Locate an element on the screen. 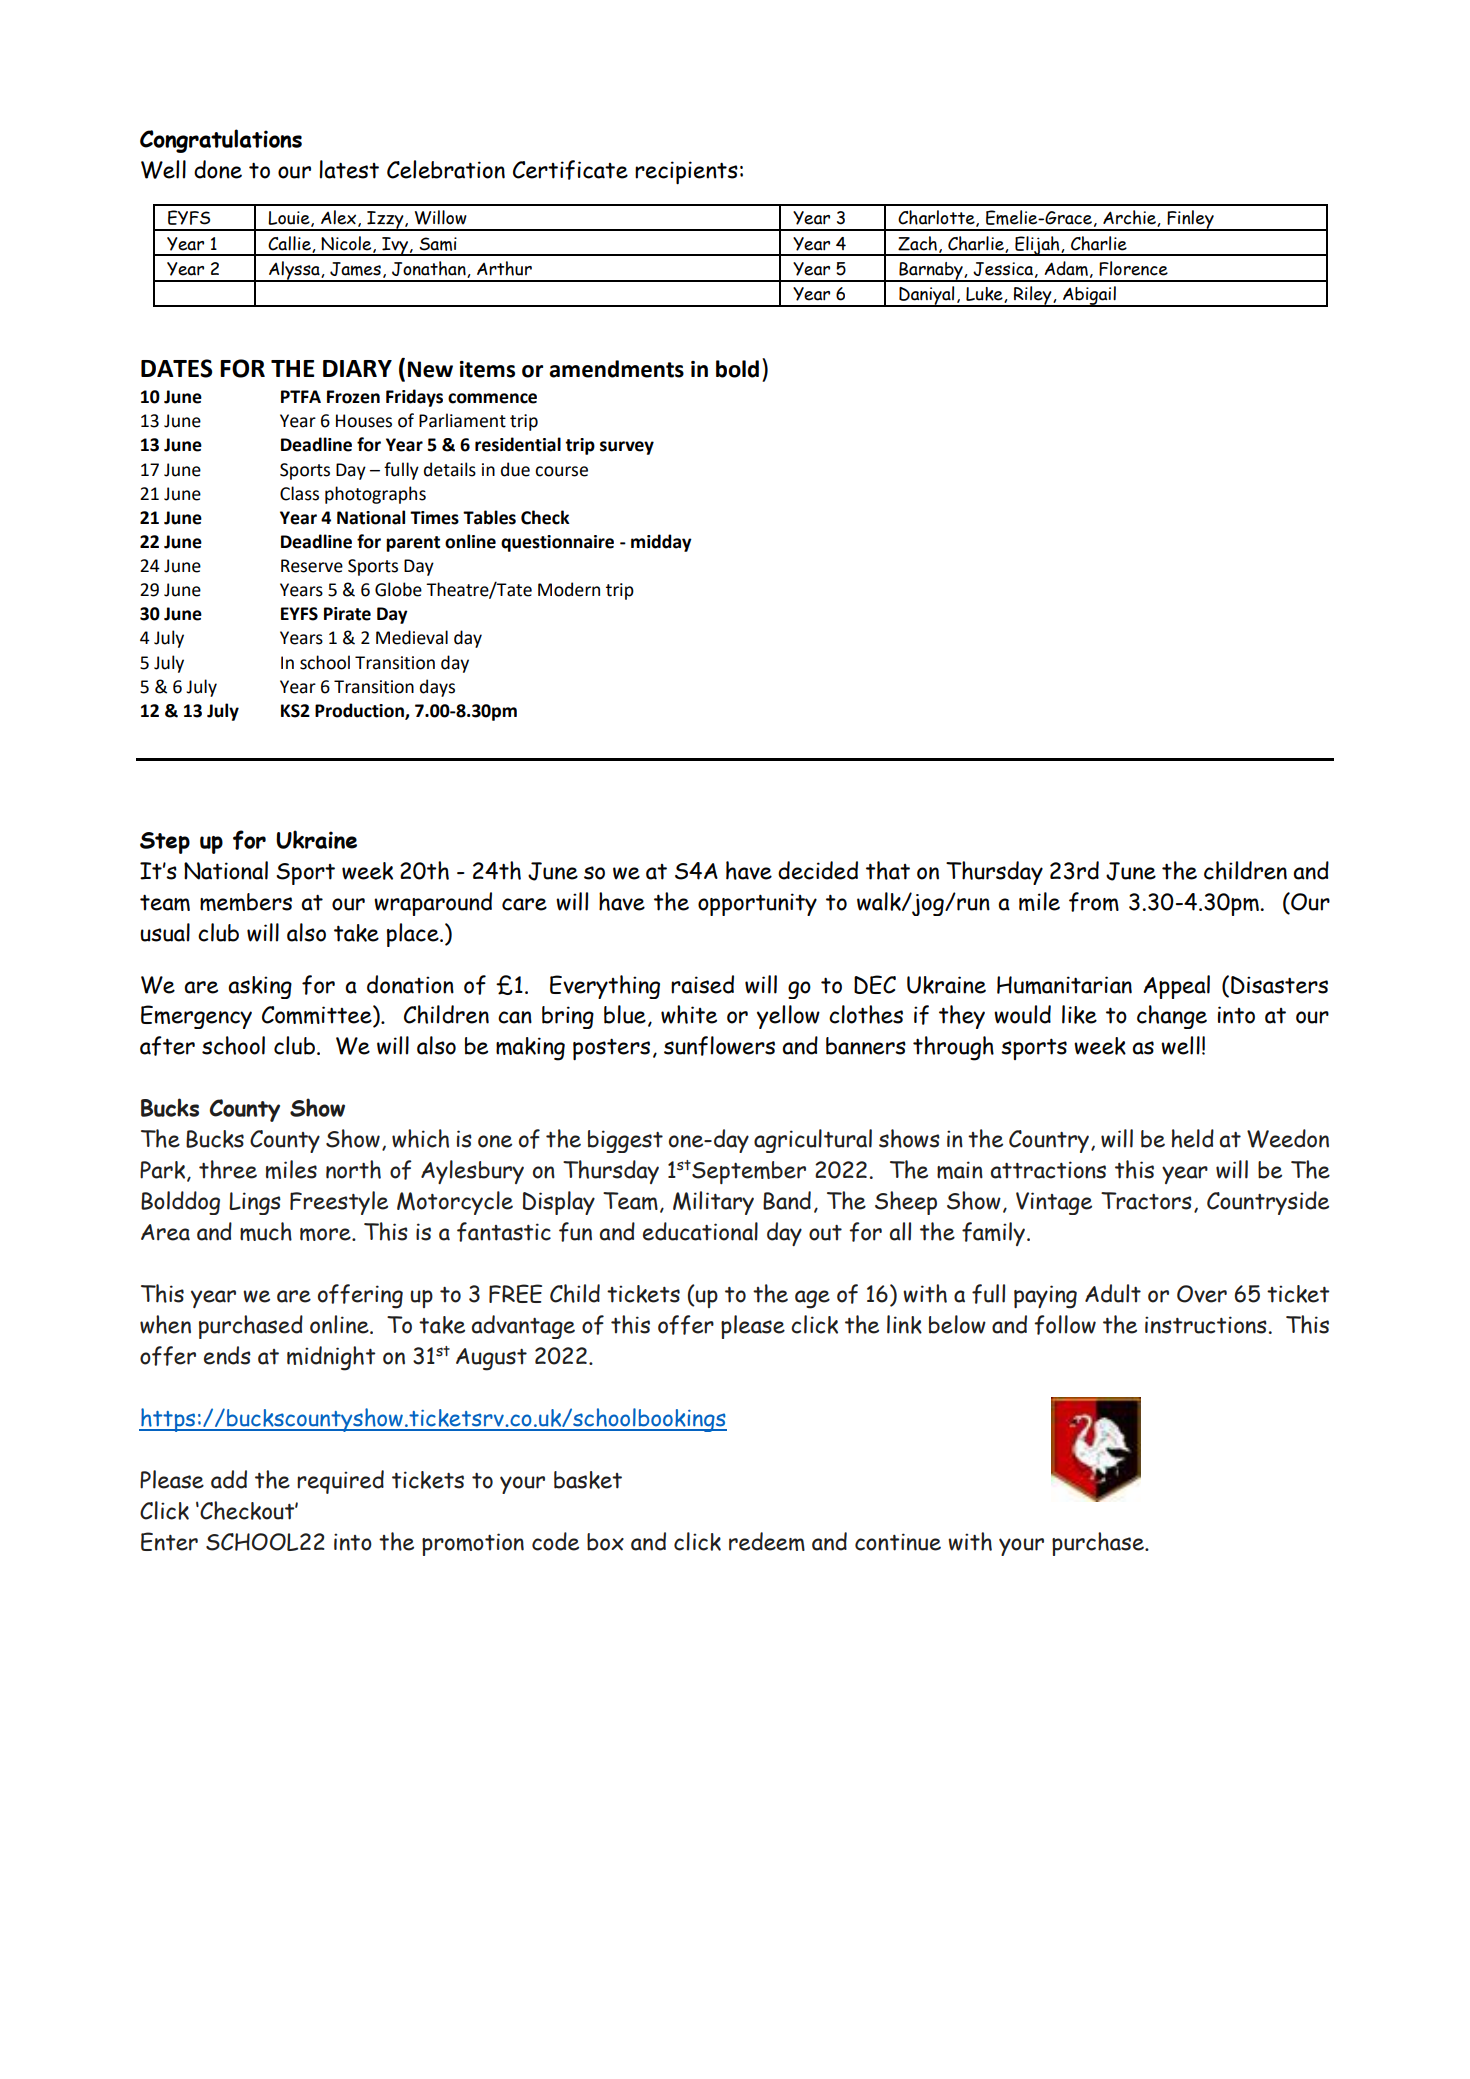 The width and height of the screenshot is (1470, 2079). Archie is located at coordinates (1130, 218).
